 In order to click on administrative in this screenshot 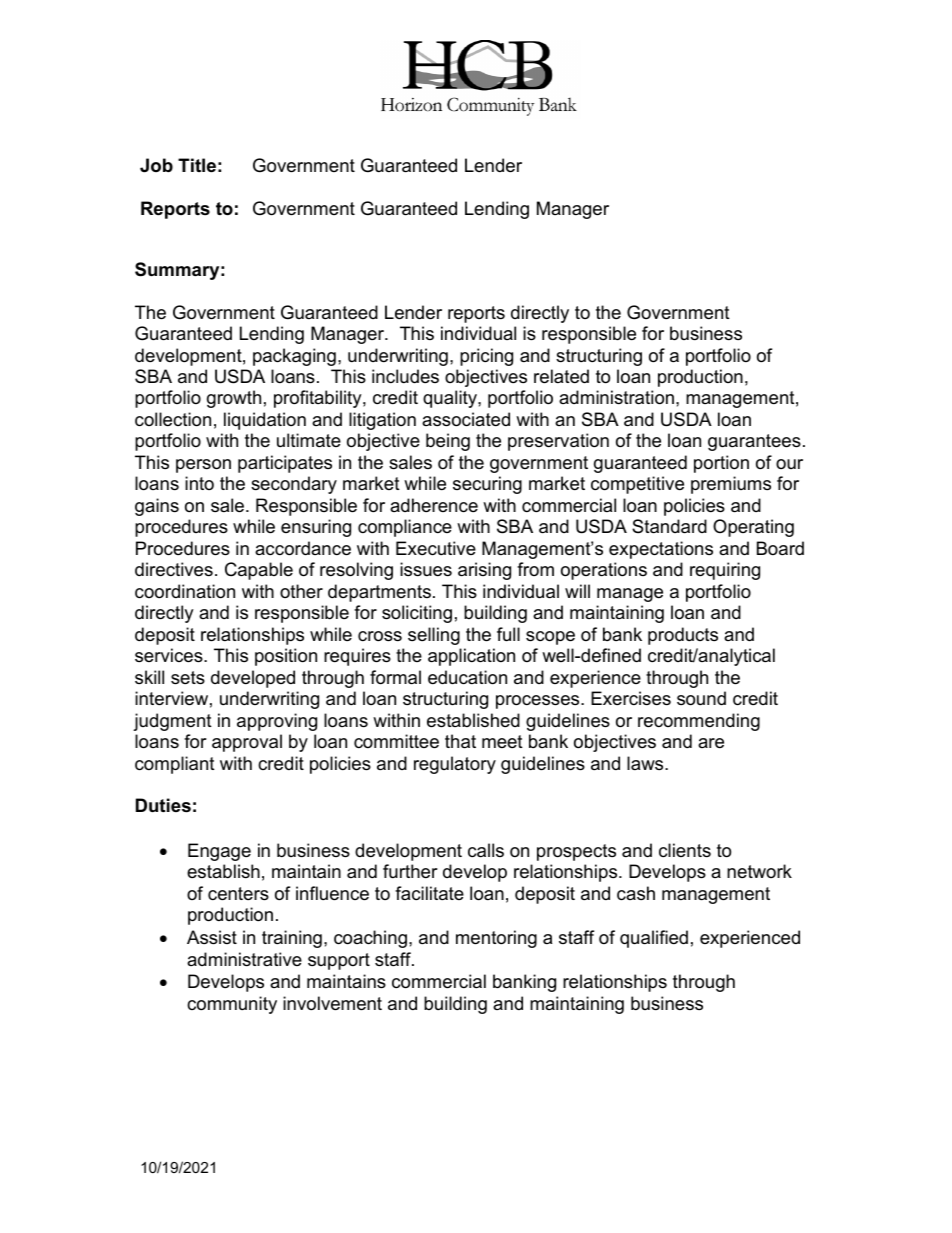, I will do `click(244, 959)`.
